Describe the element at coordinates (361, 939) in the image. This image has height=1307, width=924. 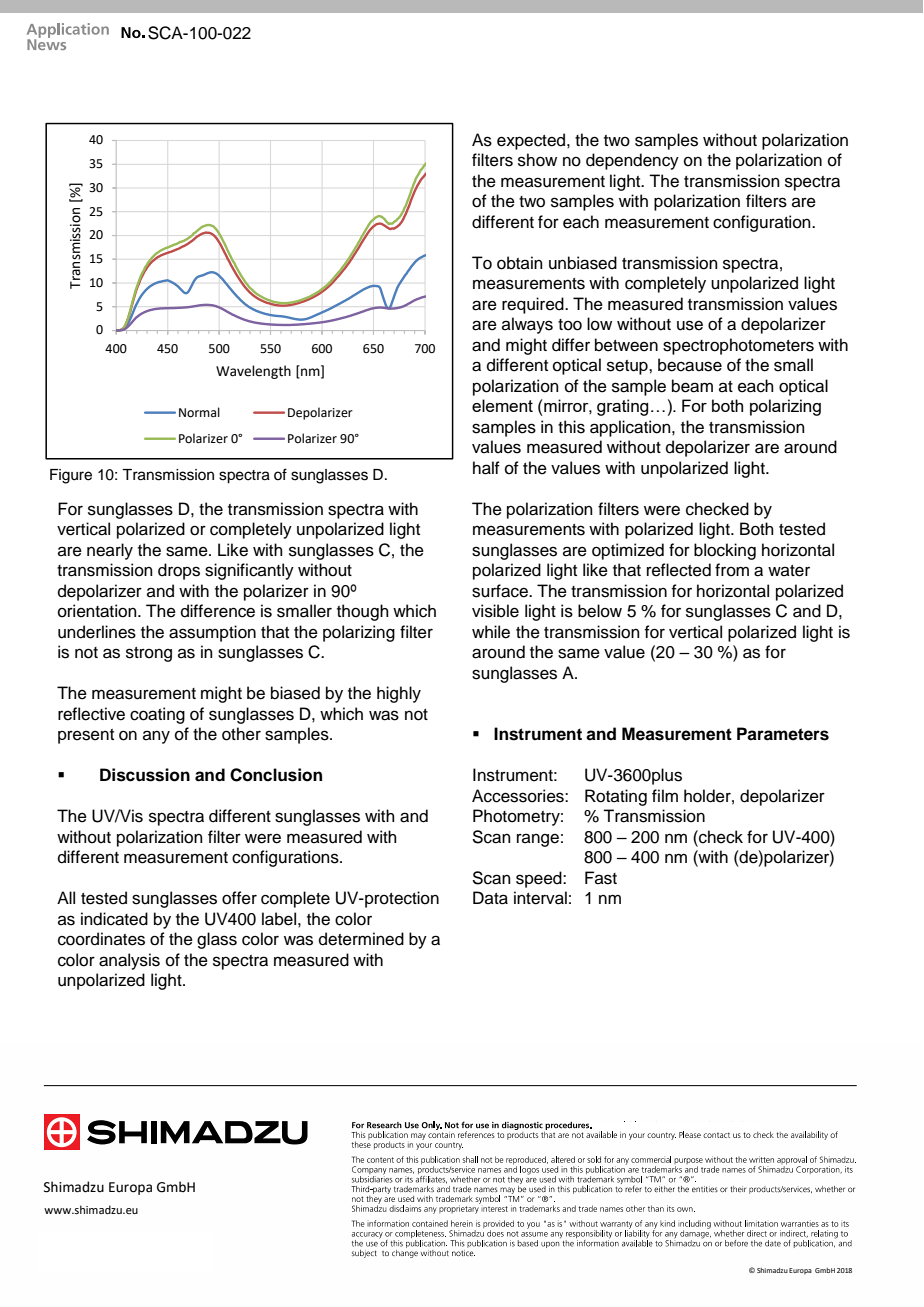
I see `determined` at that location.
